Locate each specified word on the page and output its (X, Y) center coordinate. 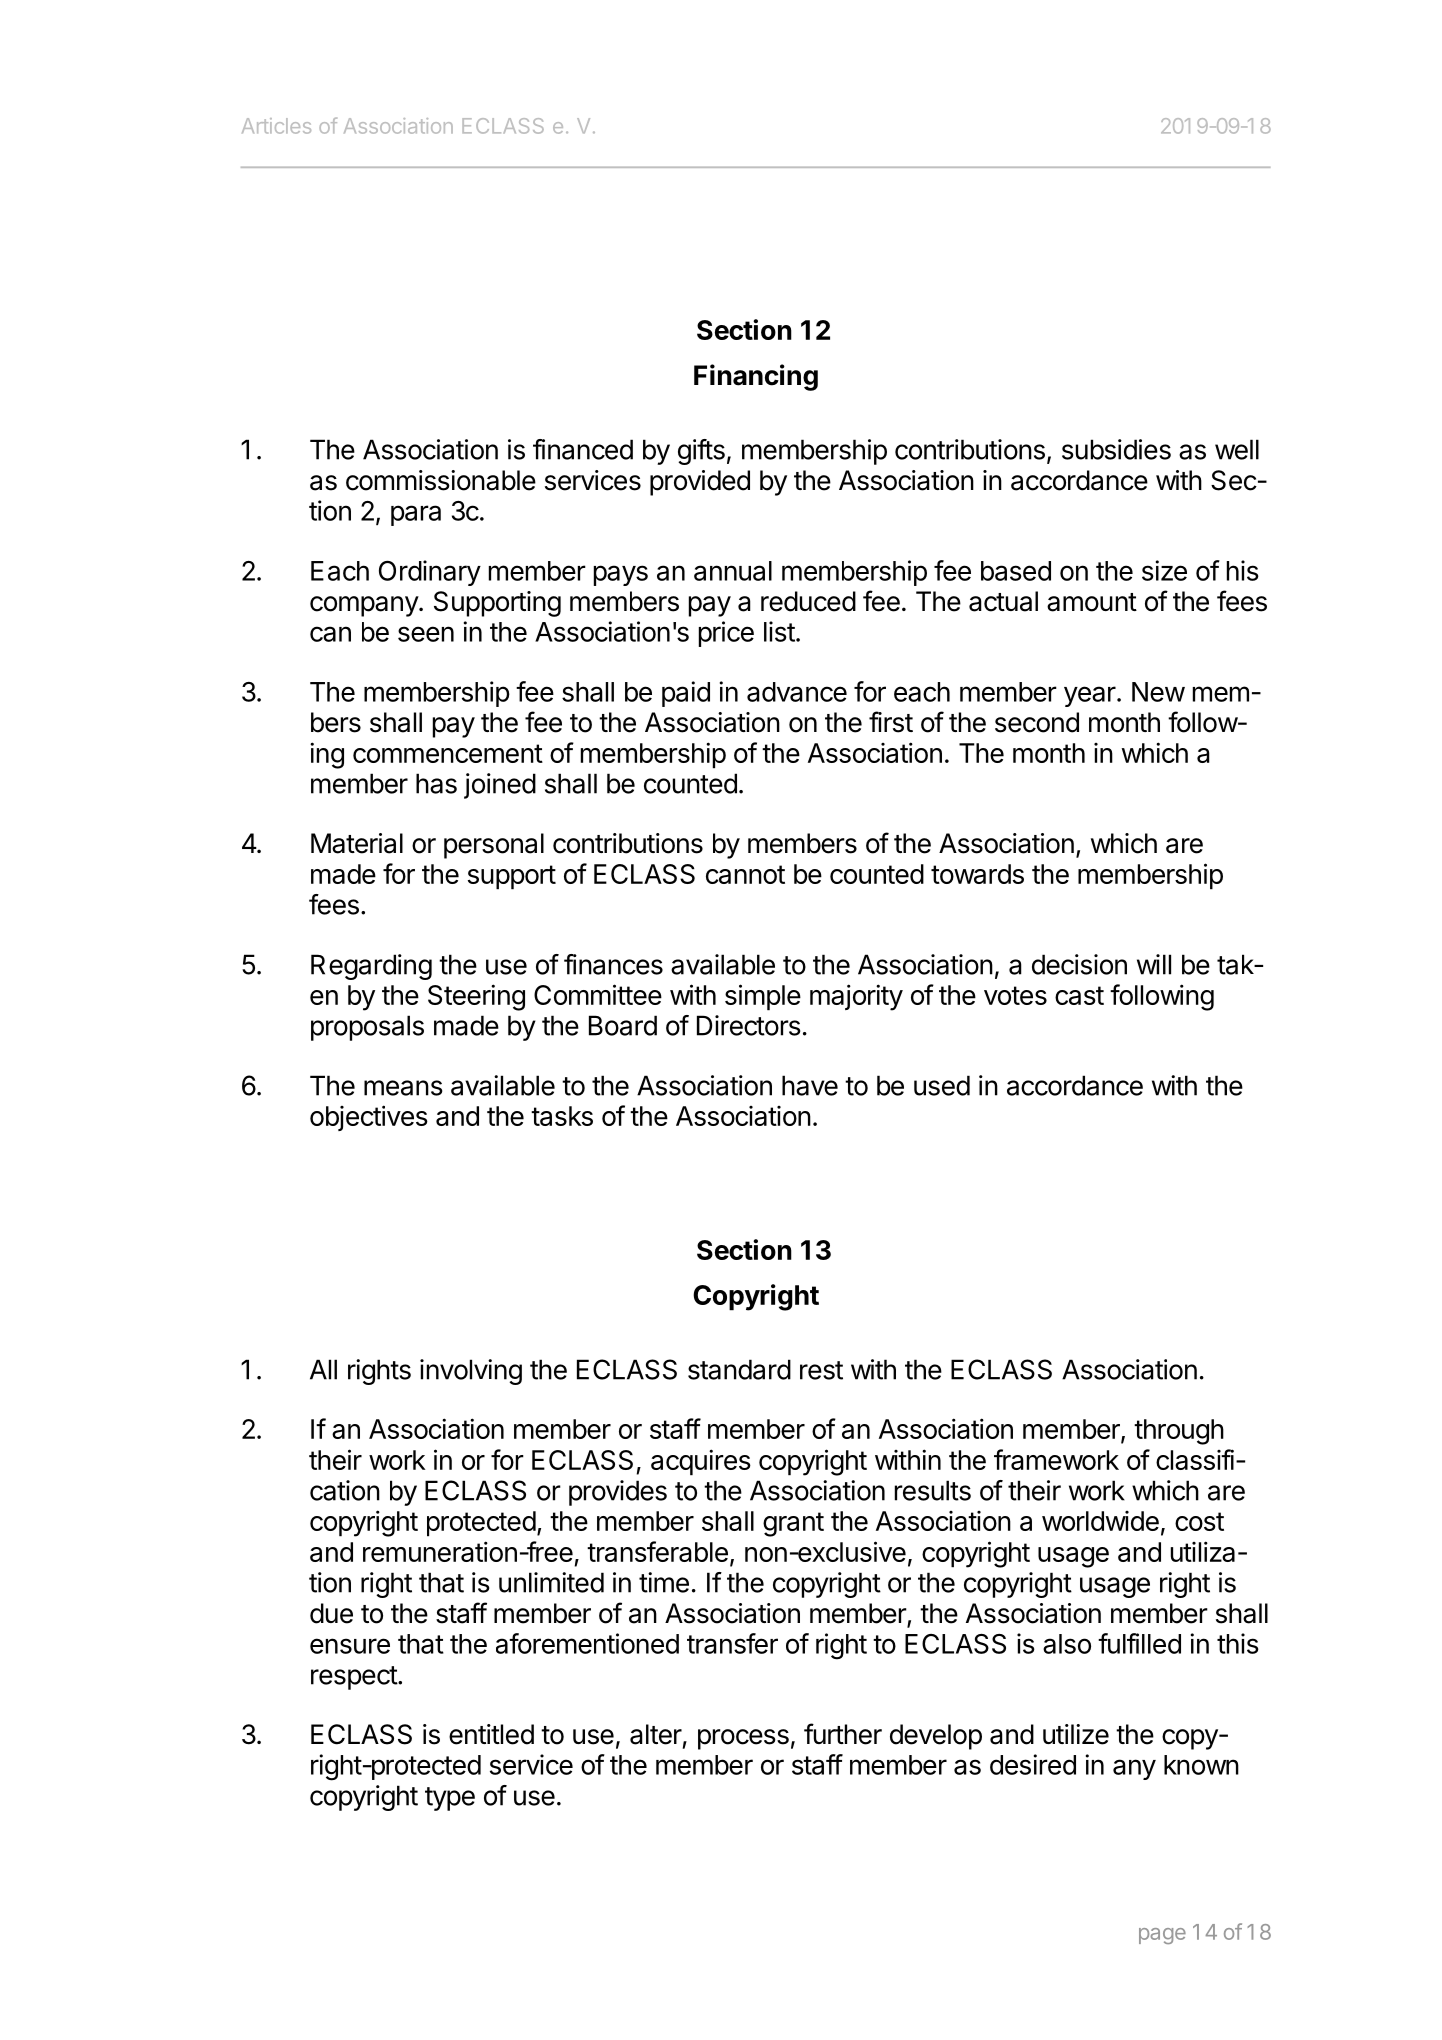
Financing (756, 377)
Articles (276, 126)
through (1179, 1432)
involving (471, 1372)
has (436, 783)
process (743, 1739)
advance (797, 692)
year (1090, 696)
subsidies (1116, 449)
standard (739, 1369)
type (450, 1799)
